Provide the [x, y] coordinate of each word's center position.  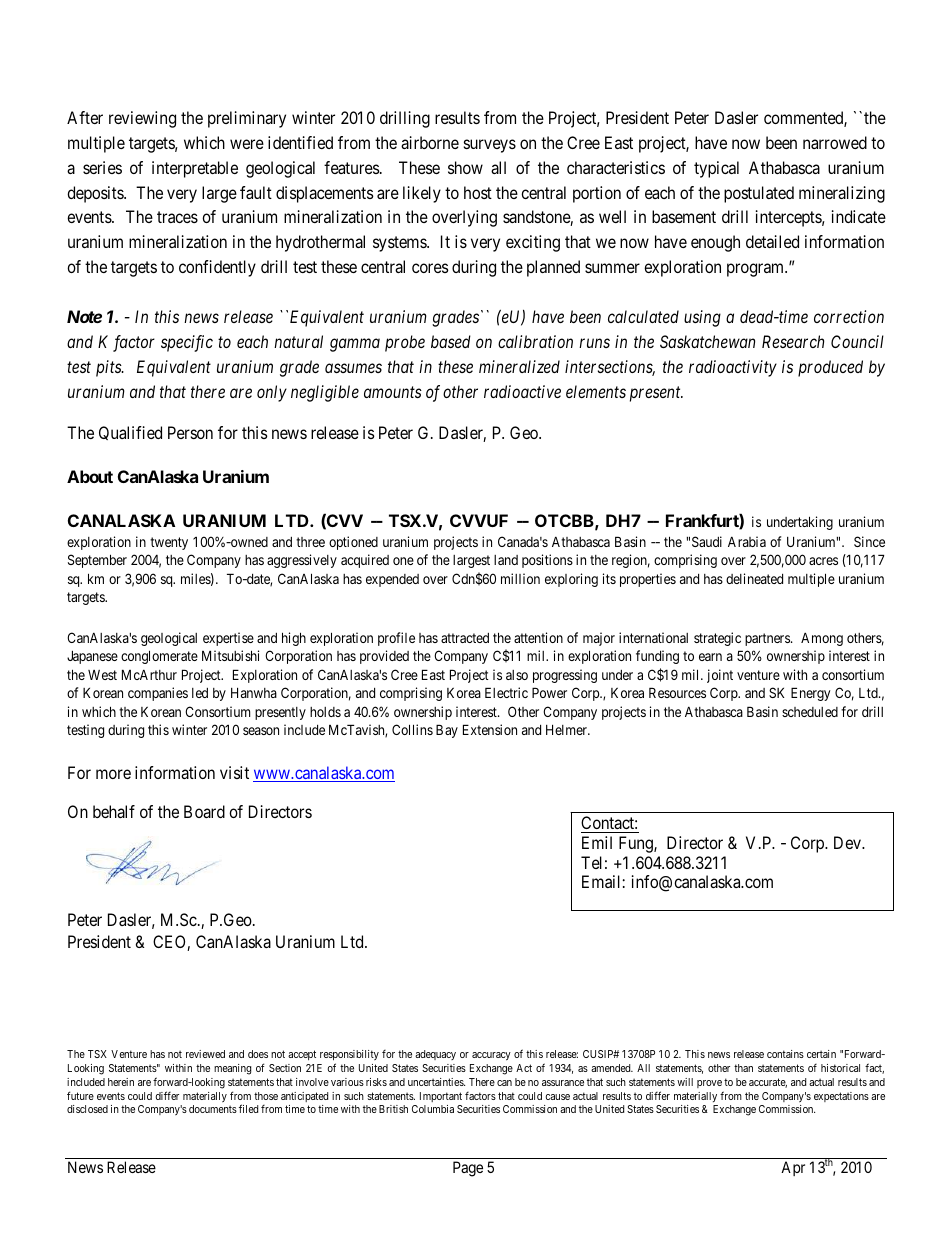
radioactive [522, 391]
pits [109, 368]
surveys [490, 146]
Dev [848, 842]
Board [204, 811]
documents [213, 1109]
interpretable [195, 169]
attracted [465, 638]
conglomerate [159, 657]
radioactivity [733, 368]
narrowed [835, 142]
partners [768, 639]
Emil [597, 842]
